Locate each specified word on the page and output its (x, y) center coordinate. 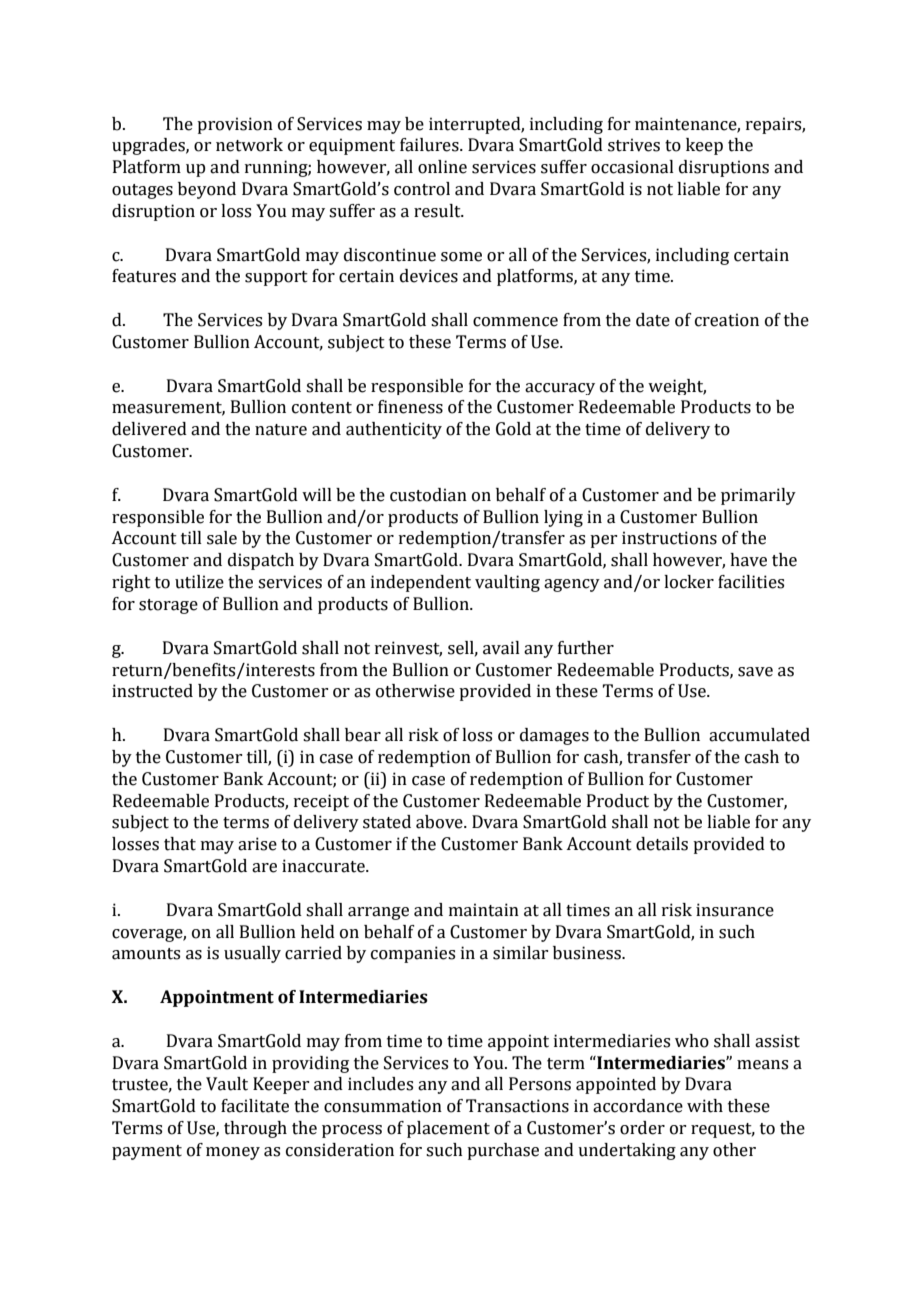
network (249, 145)
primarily (758, 496)
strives (634, 145)
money (233, 1153)
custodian (428, 495)
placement (448, 1129)
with (705, 1106)
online (442, 167)
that (180, 844)
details (662, 844)
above (440, 822)
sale (222, 538)
